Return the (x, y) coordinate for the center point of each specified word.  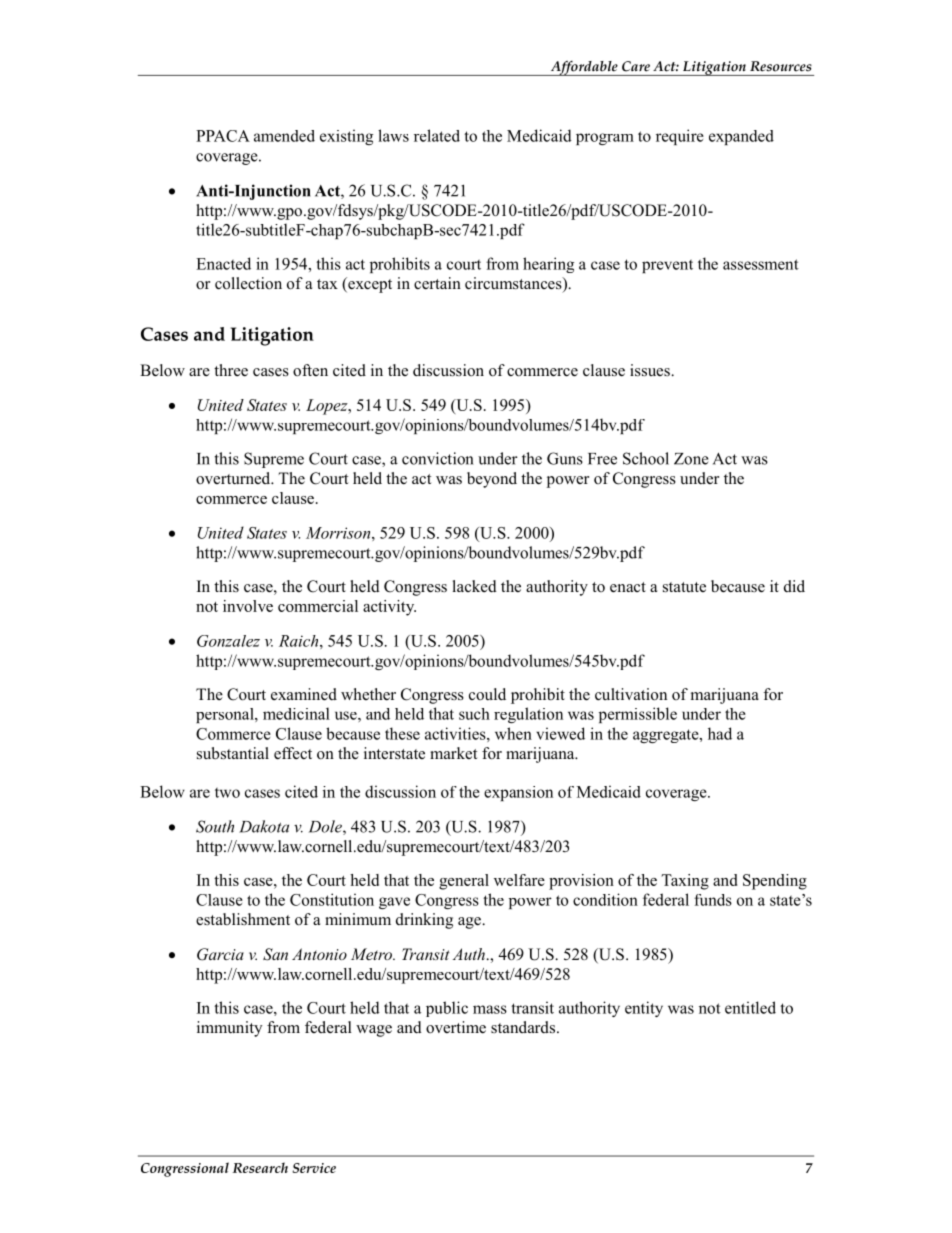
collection (248, 283)
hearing (548, 265)
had (720, 733)
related (437, 135)
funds (713, 900)
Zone (691, 459)
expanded (741, 137)
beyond (492, 480)
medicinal (296, 713)
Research (260, 1167)
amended (284, 136)
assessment (761, 264)
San (275, 954)
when (513, 733)
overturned (234, 478)
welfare (519, 880)
